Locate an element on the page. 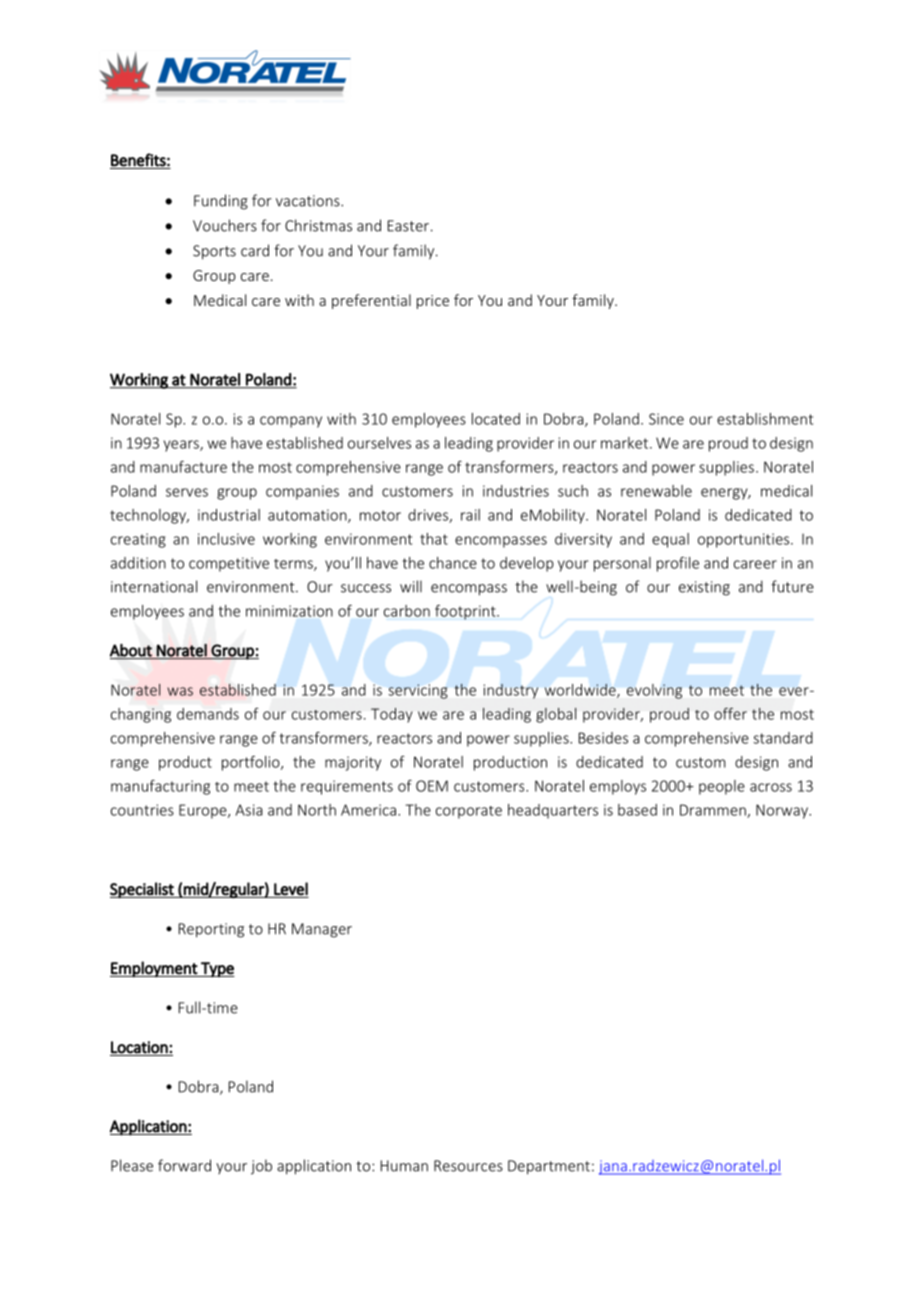  Asia is located at coordinates (249, 810).
